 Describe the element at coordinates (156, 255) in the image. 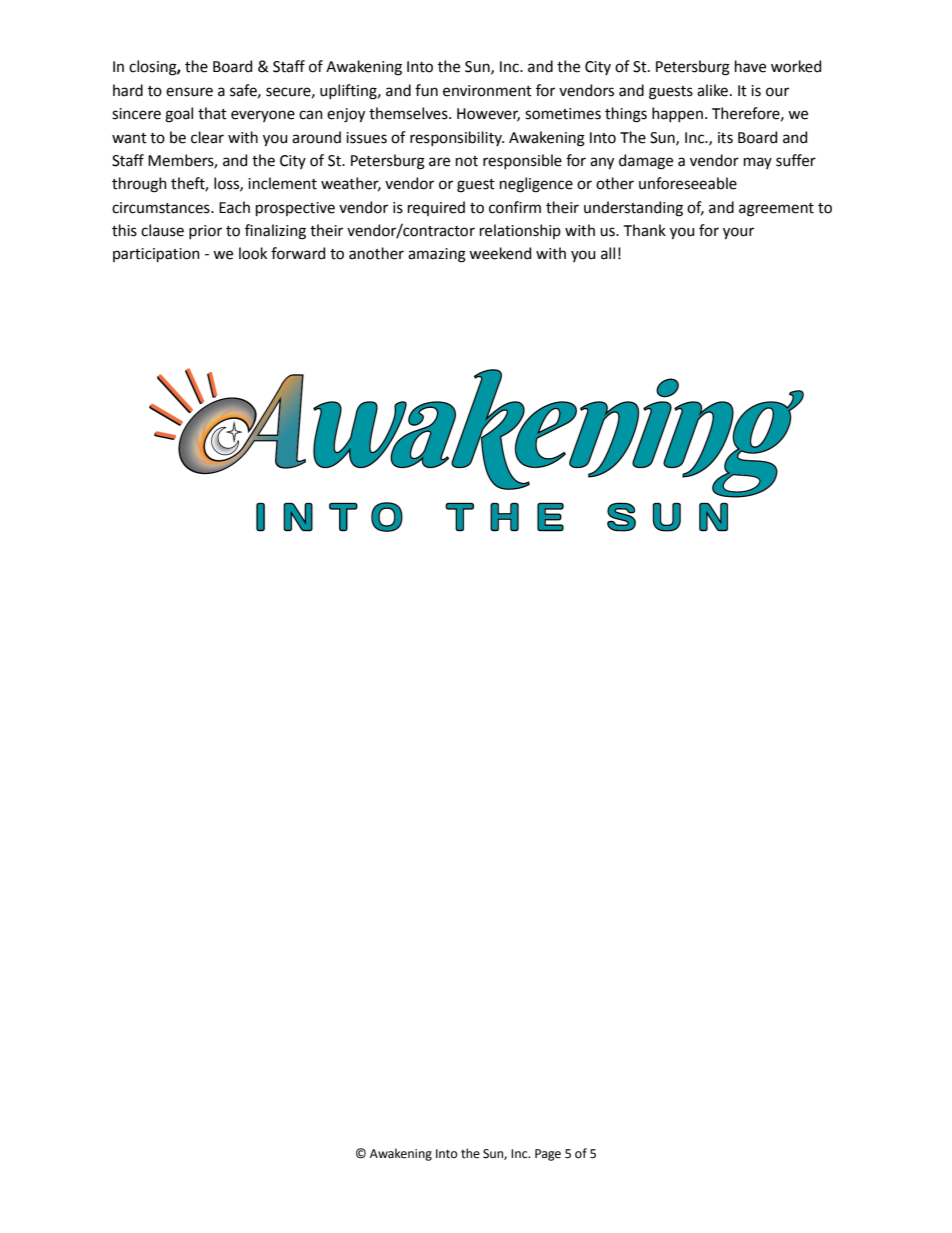

I see `participation` at that location.
